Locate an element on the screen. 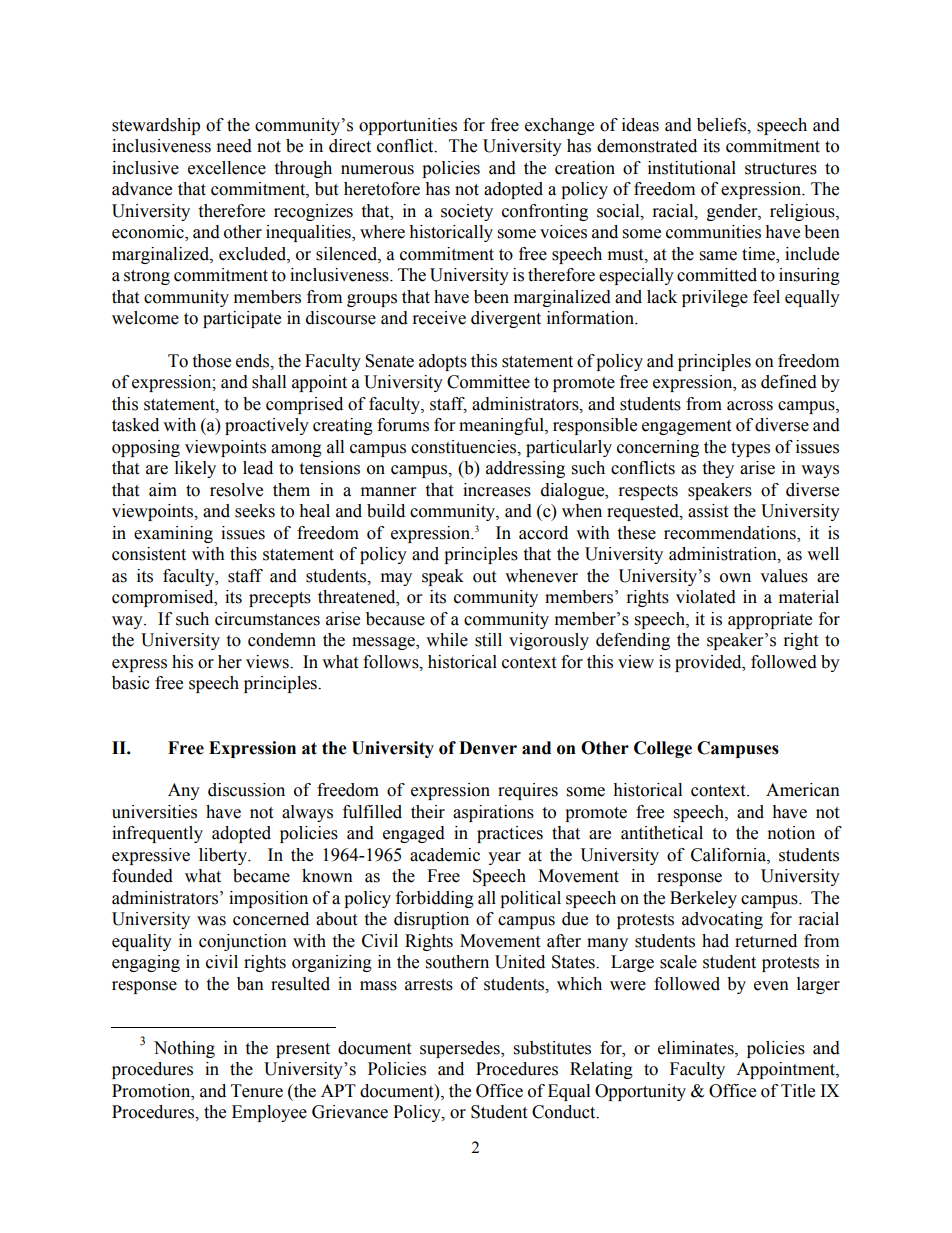 The image size is (952, 1233). beliefs is located at coordinates (723, 125).
